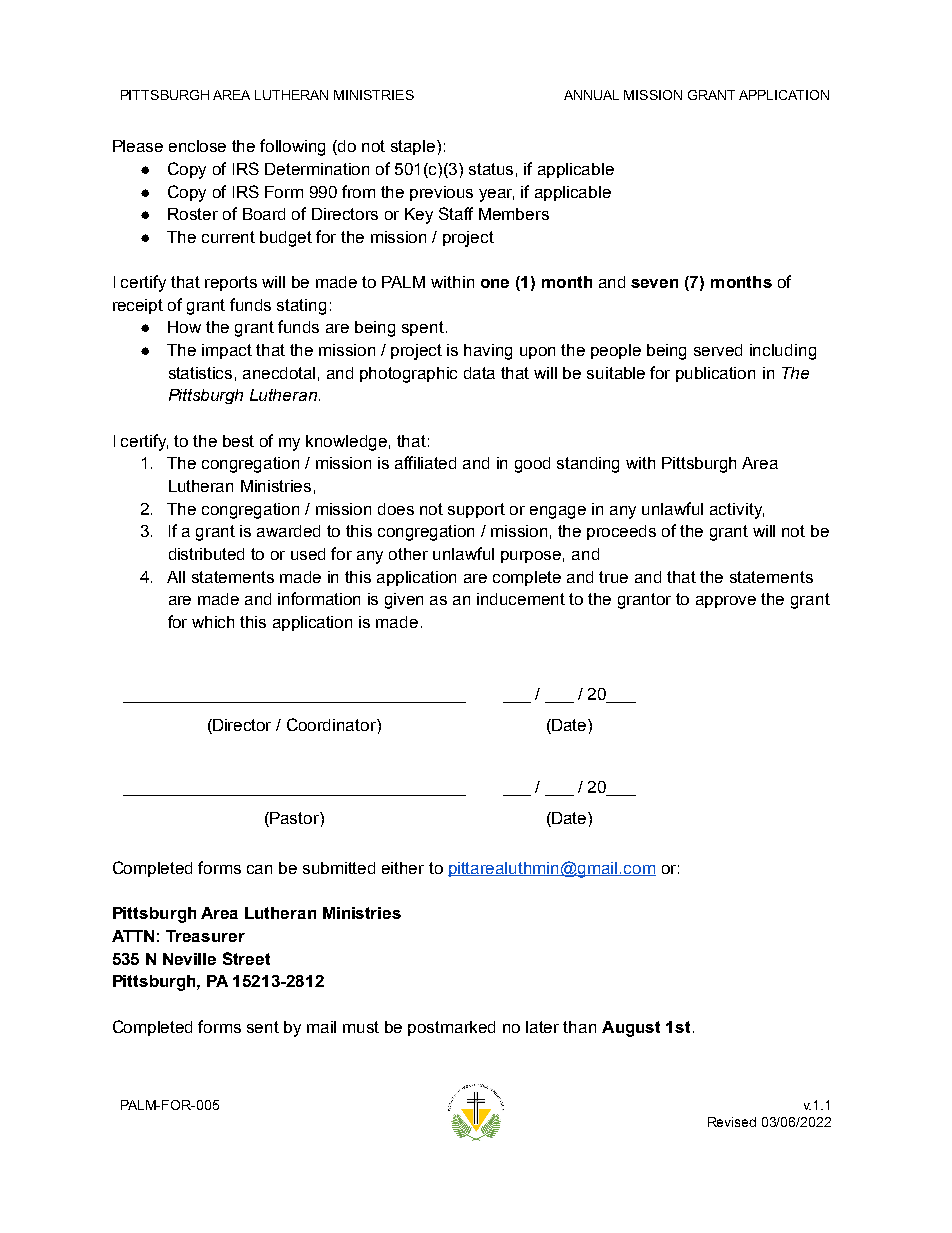 This page has width=952, height=1233. Describe the element at coordinates (715, 374) in the page. I see `publication` at that location.
